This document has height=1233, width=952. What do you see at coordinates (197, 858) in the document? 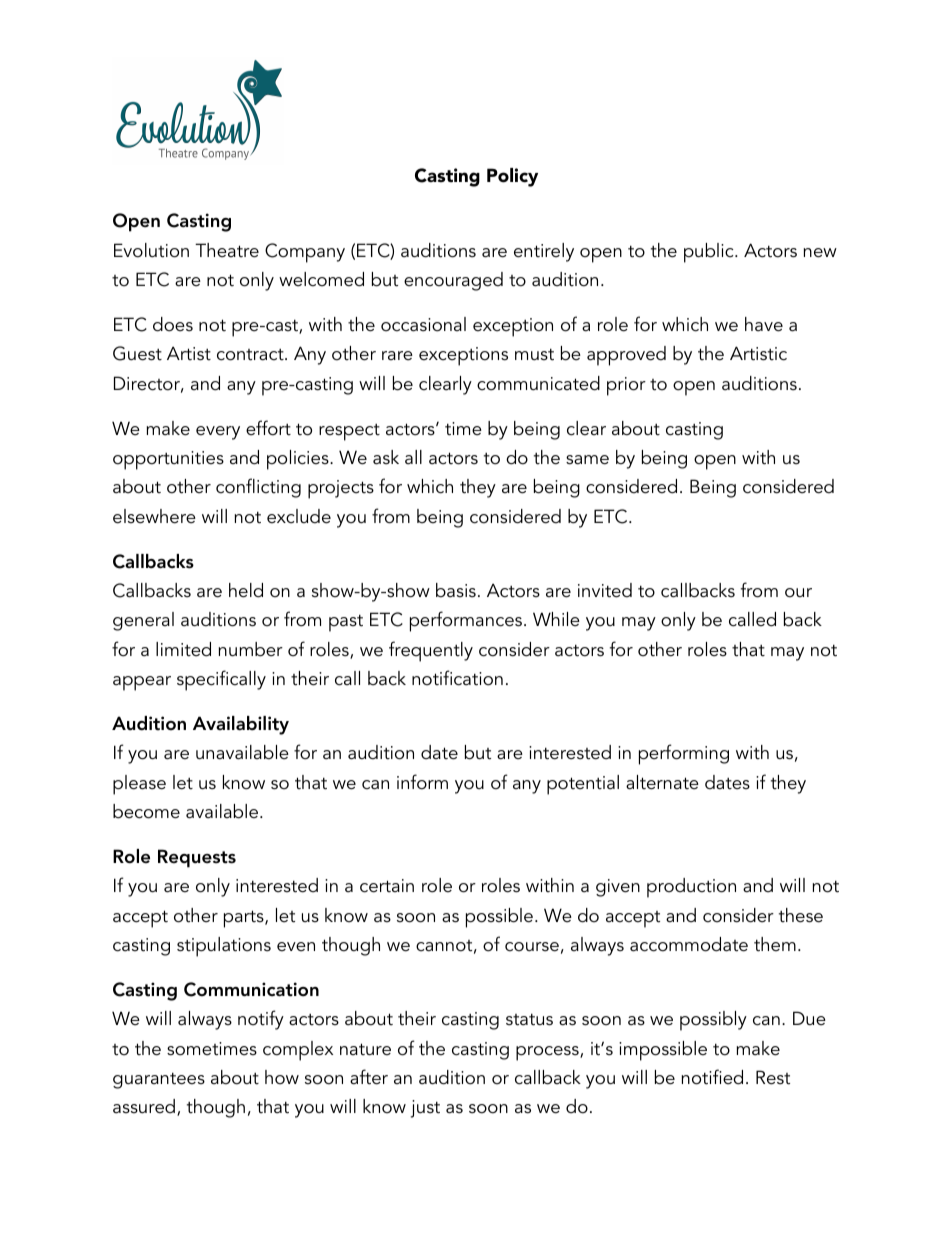
I see `Requests` at bounding box center [197, 858].
